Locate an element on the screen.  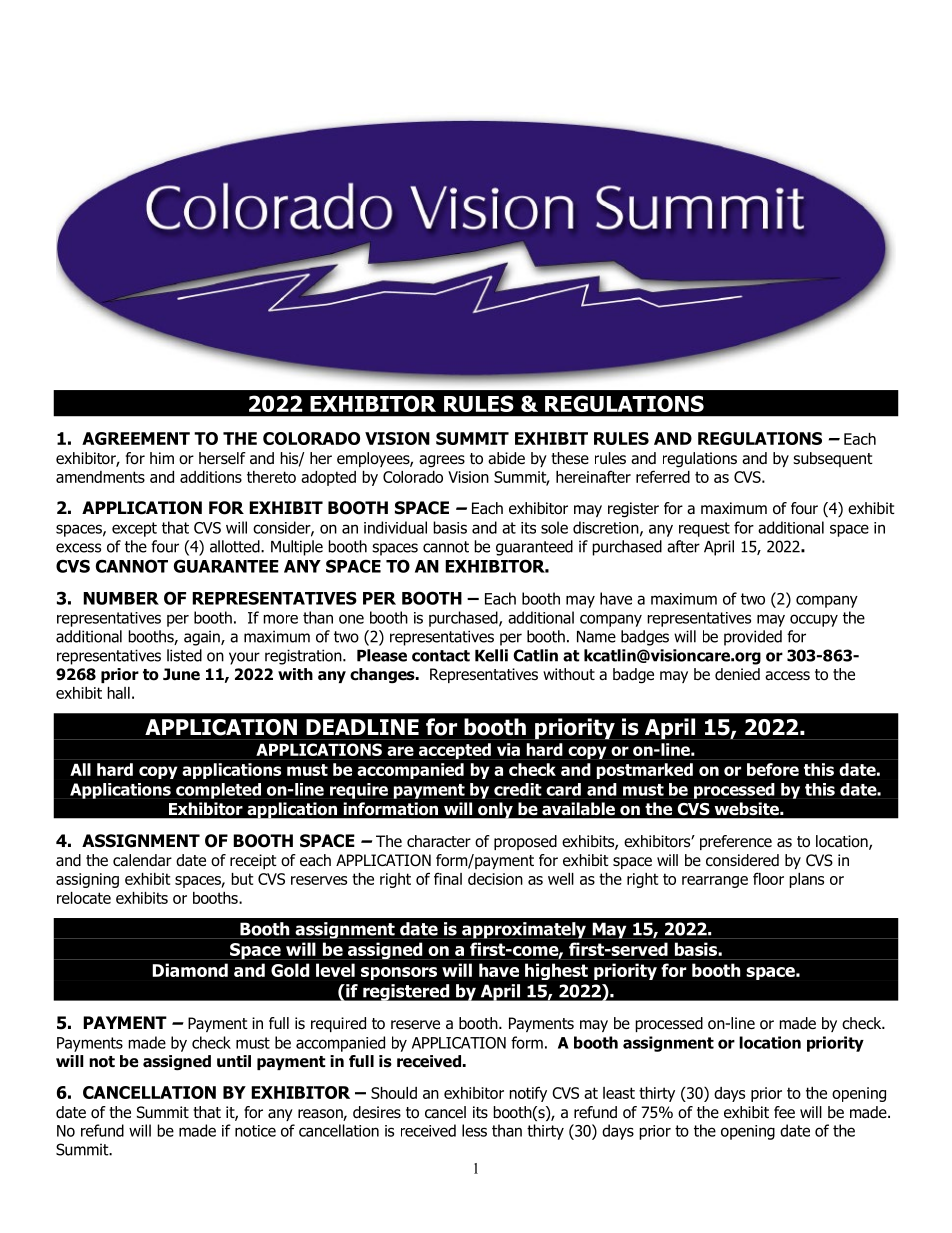
Gold is located at coordinates (290, 970).
